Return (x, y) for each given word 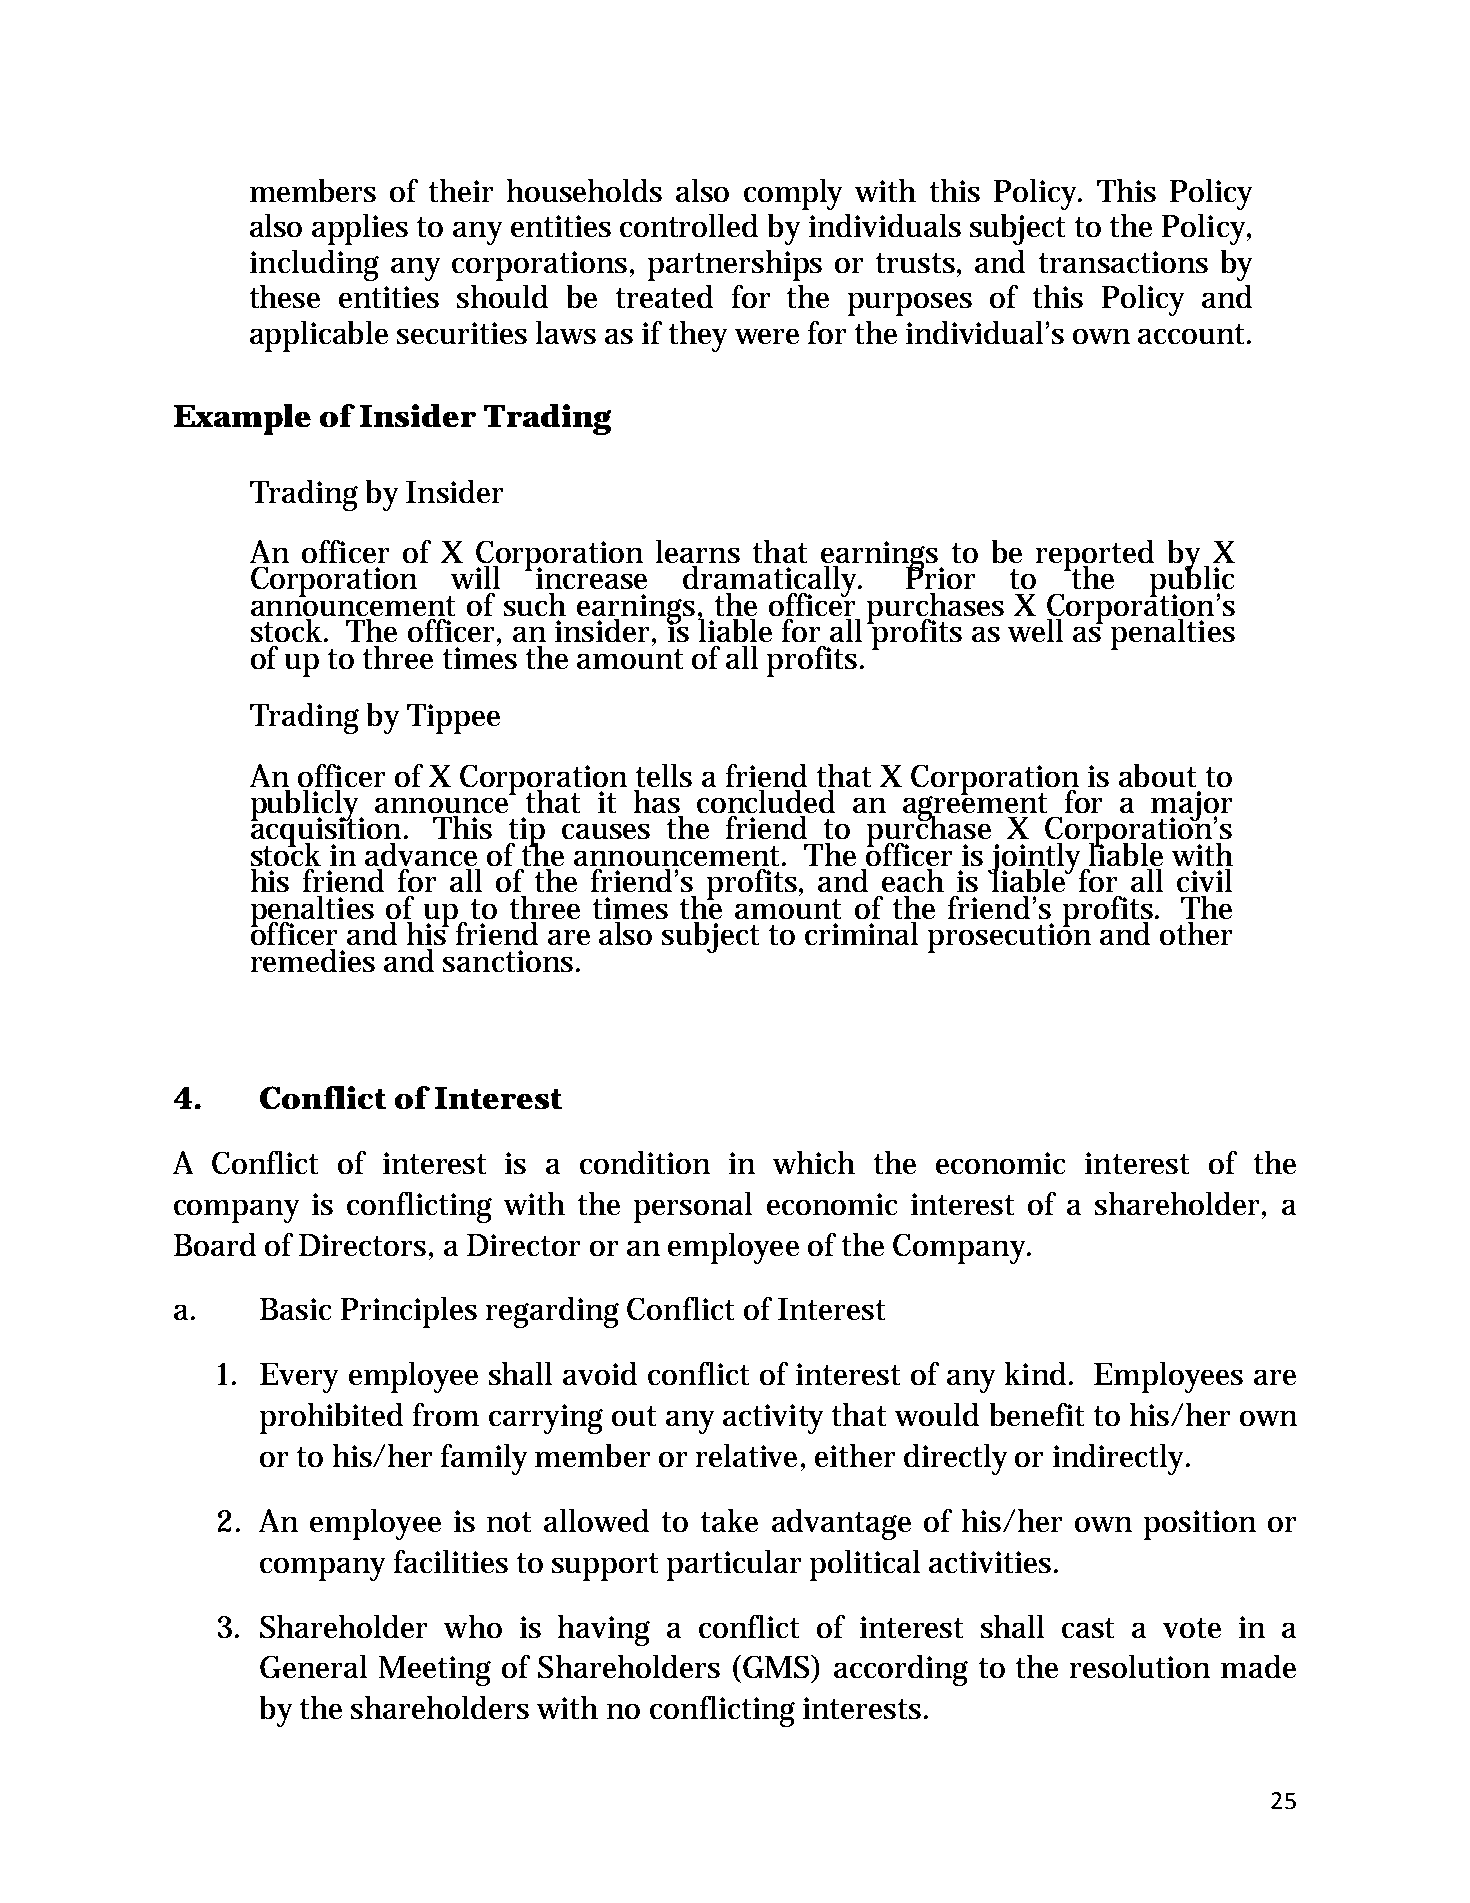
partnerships (735, 265)
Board (215, 1244)
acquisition (328, 832)
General (313, 1666)
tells (664, 775)
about (1157, 775)
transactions (1123, 262)
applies (360, 229)
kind (1037, 1373)
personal (693, 1207)
